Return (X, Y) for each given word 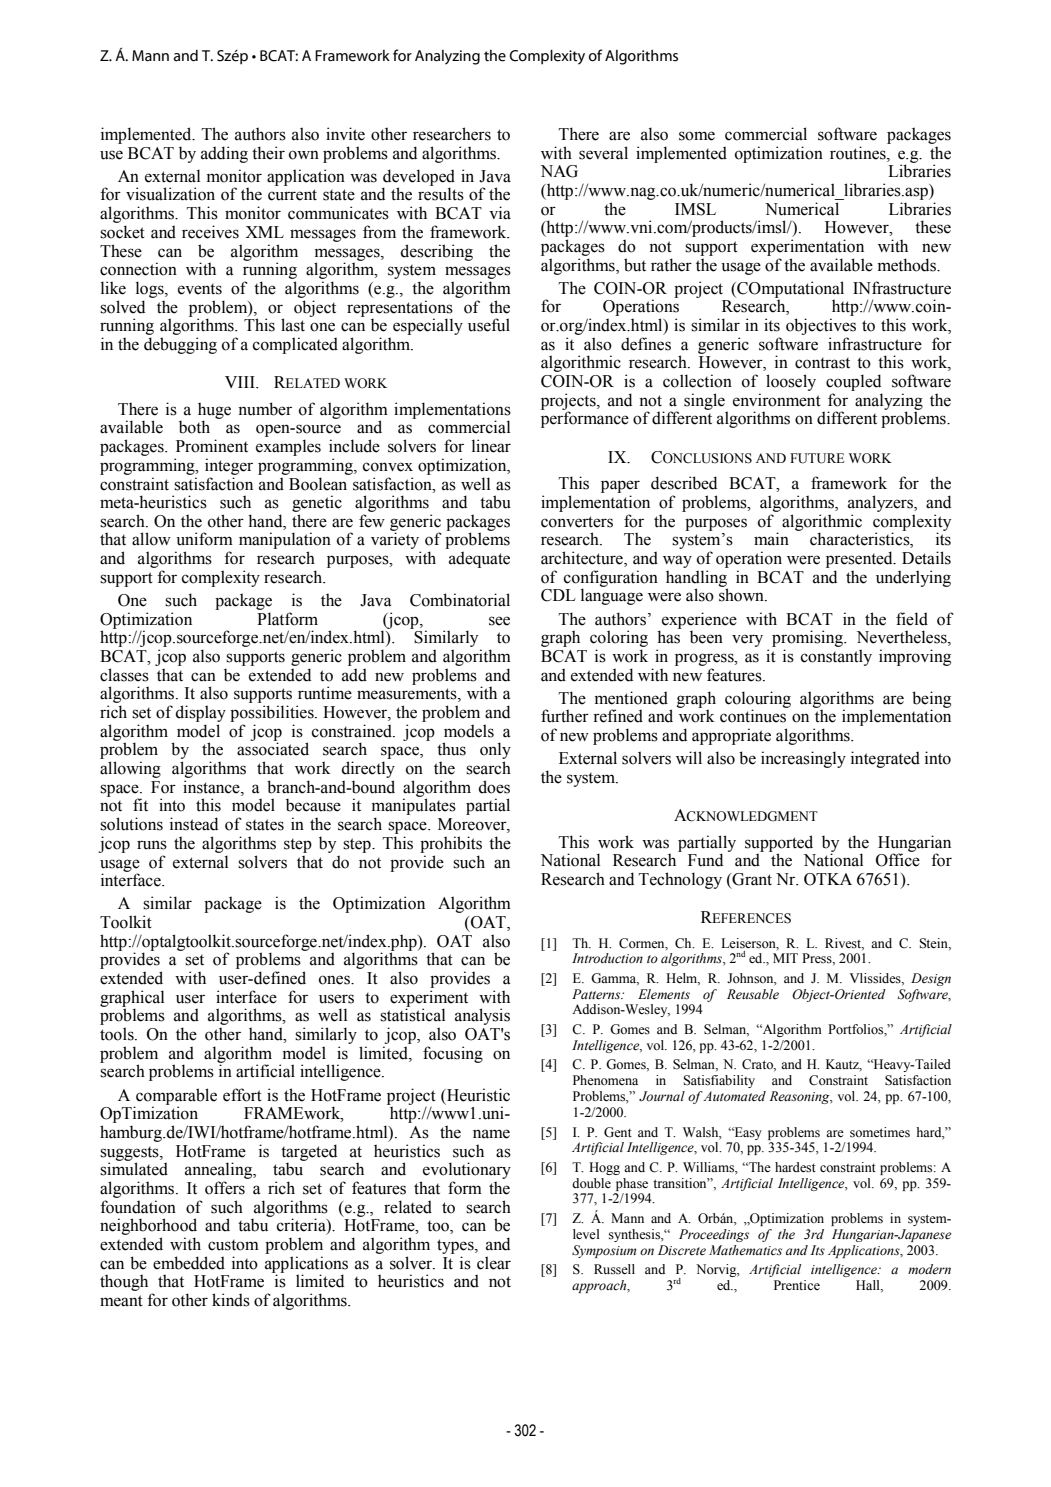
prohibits (451, 844)
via (500, 213)
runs (152, 845)
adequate (479, 559)
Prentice (797, 1285)
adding (224, 154)
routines (859, 153)
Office (898, 860)
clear (494, 1263)
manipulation (285, 542)
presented (860, 559)
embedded (189, 1263)
